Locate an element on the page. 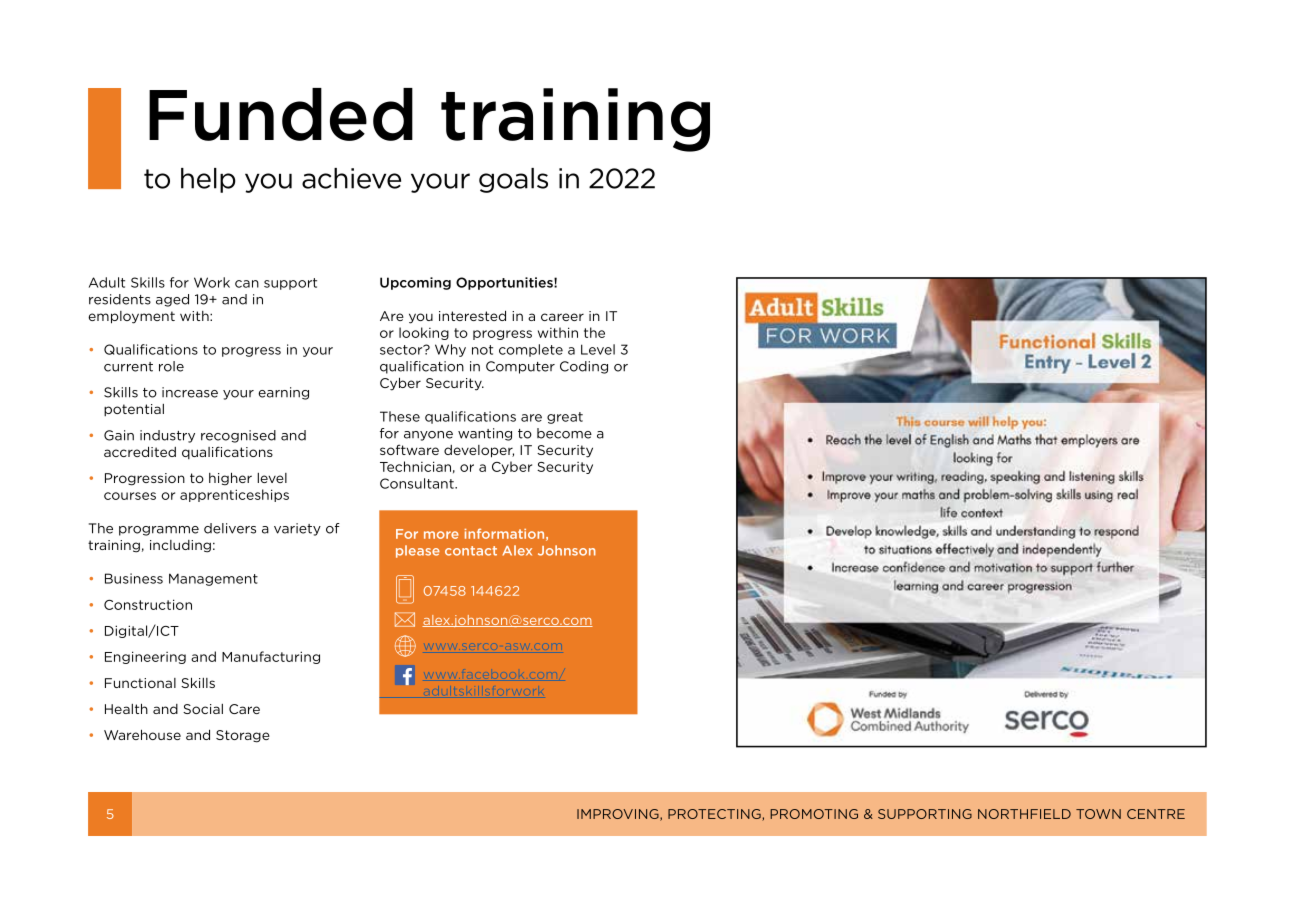 Image resolution: width=1308 pixels, height=924 pixels. achieve is located at coordinates (351, 178).
